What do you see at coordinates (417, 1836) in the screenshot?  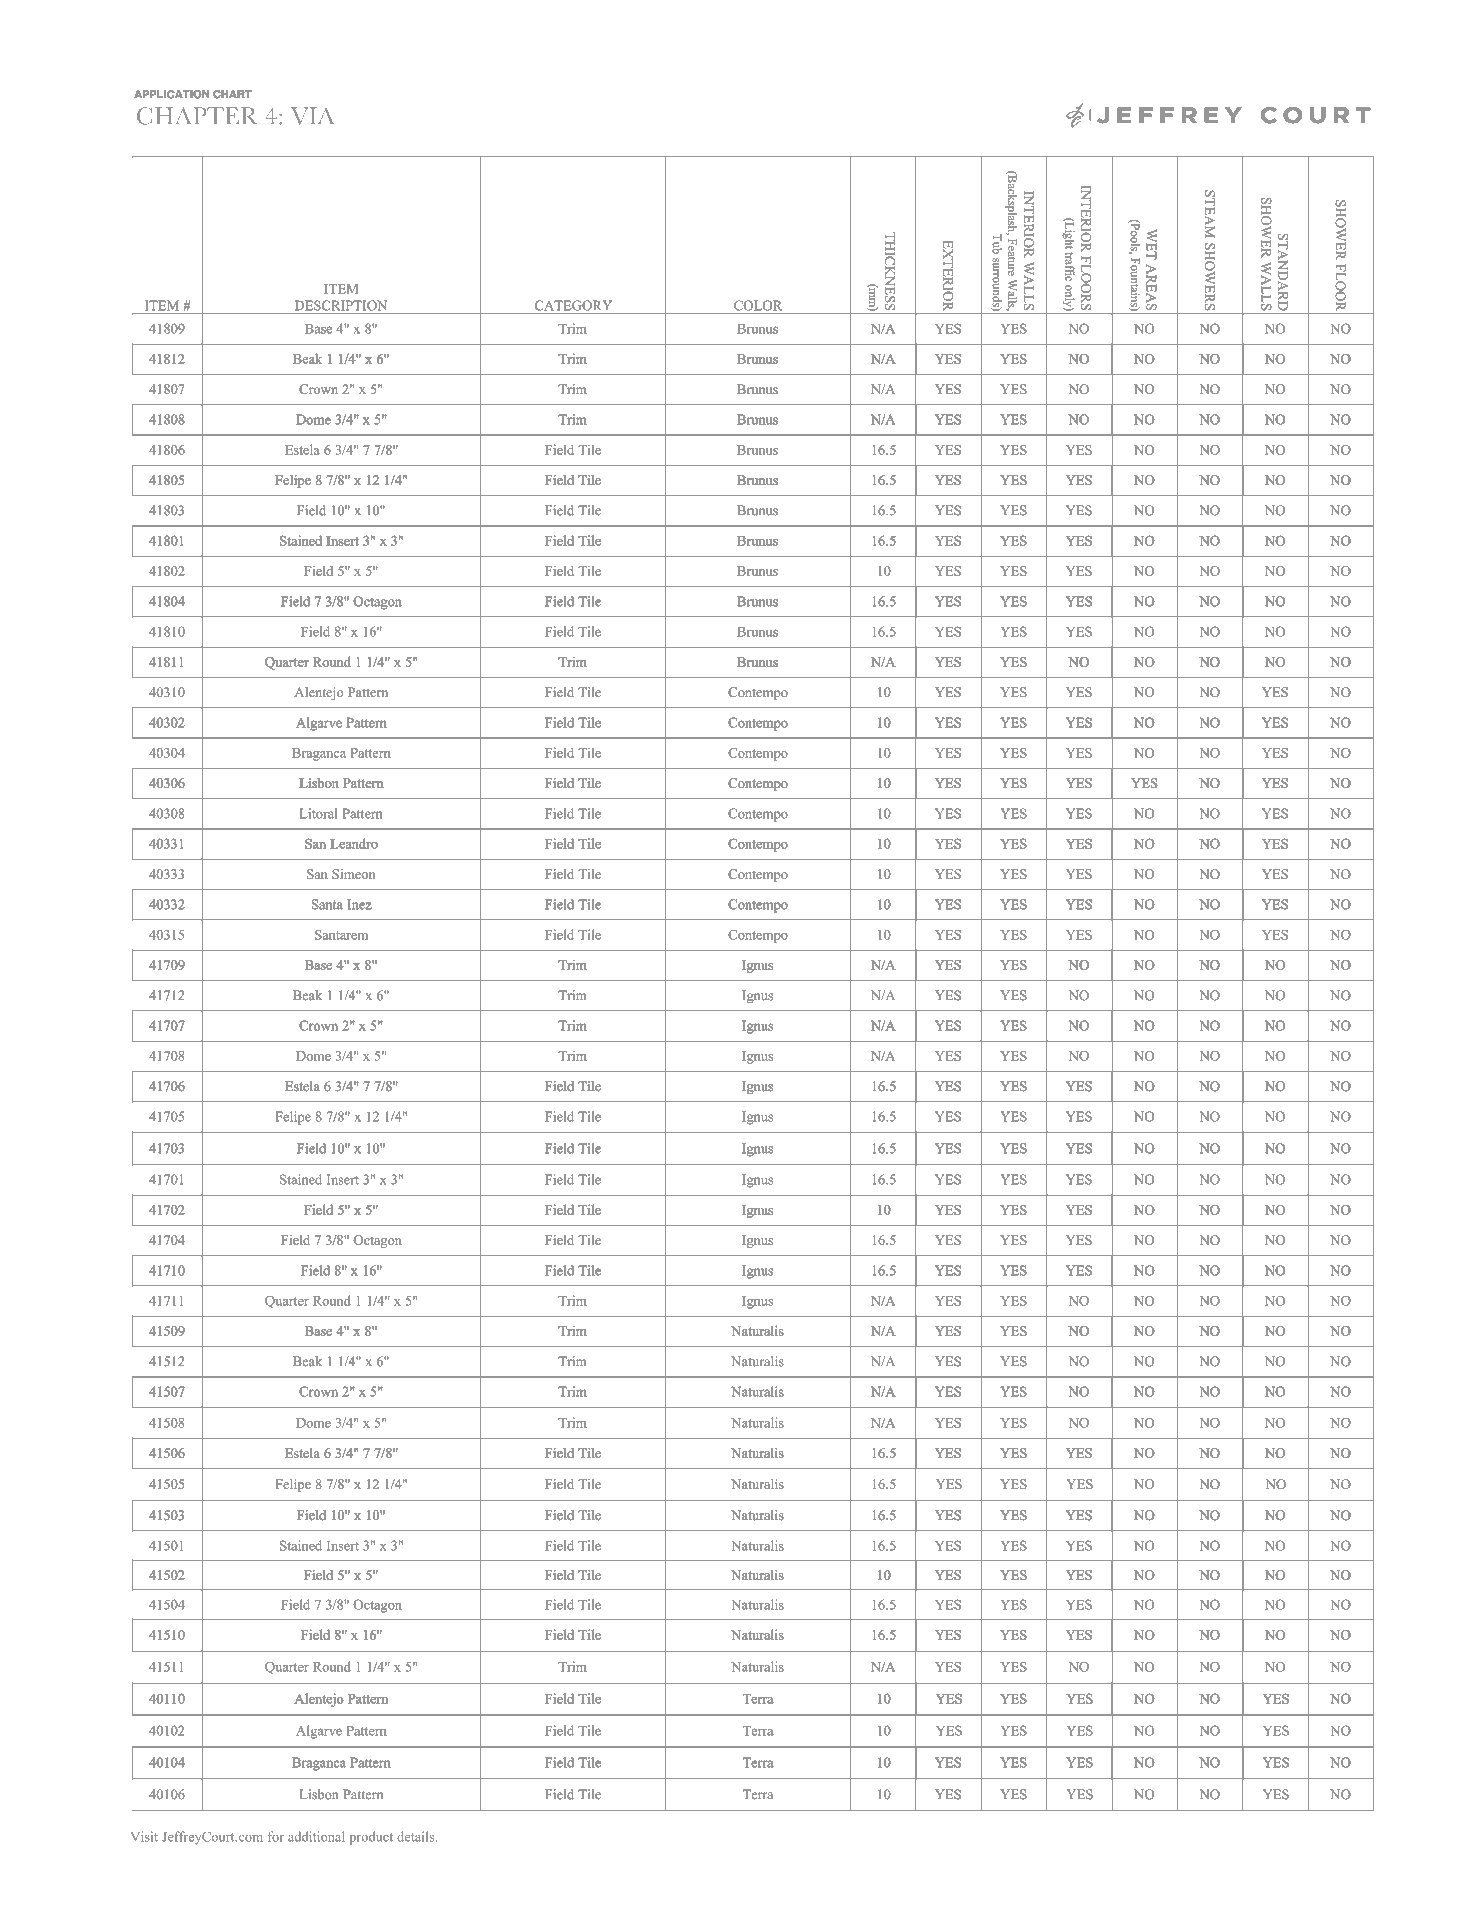 I see `details` at bounding box center [417, 1836].
